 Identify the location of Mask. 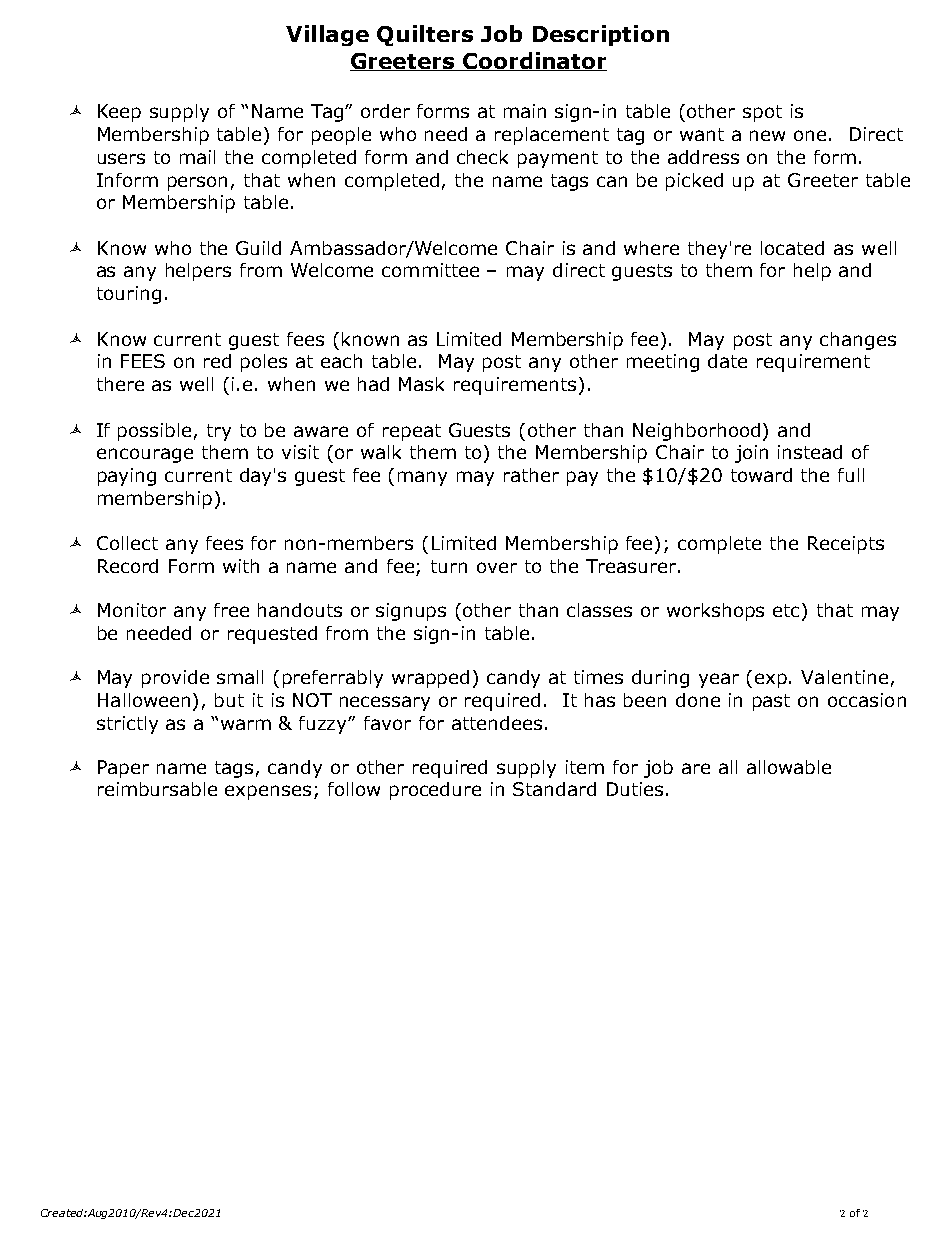
(421, 384).
